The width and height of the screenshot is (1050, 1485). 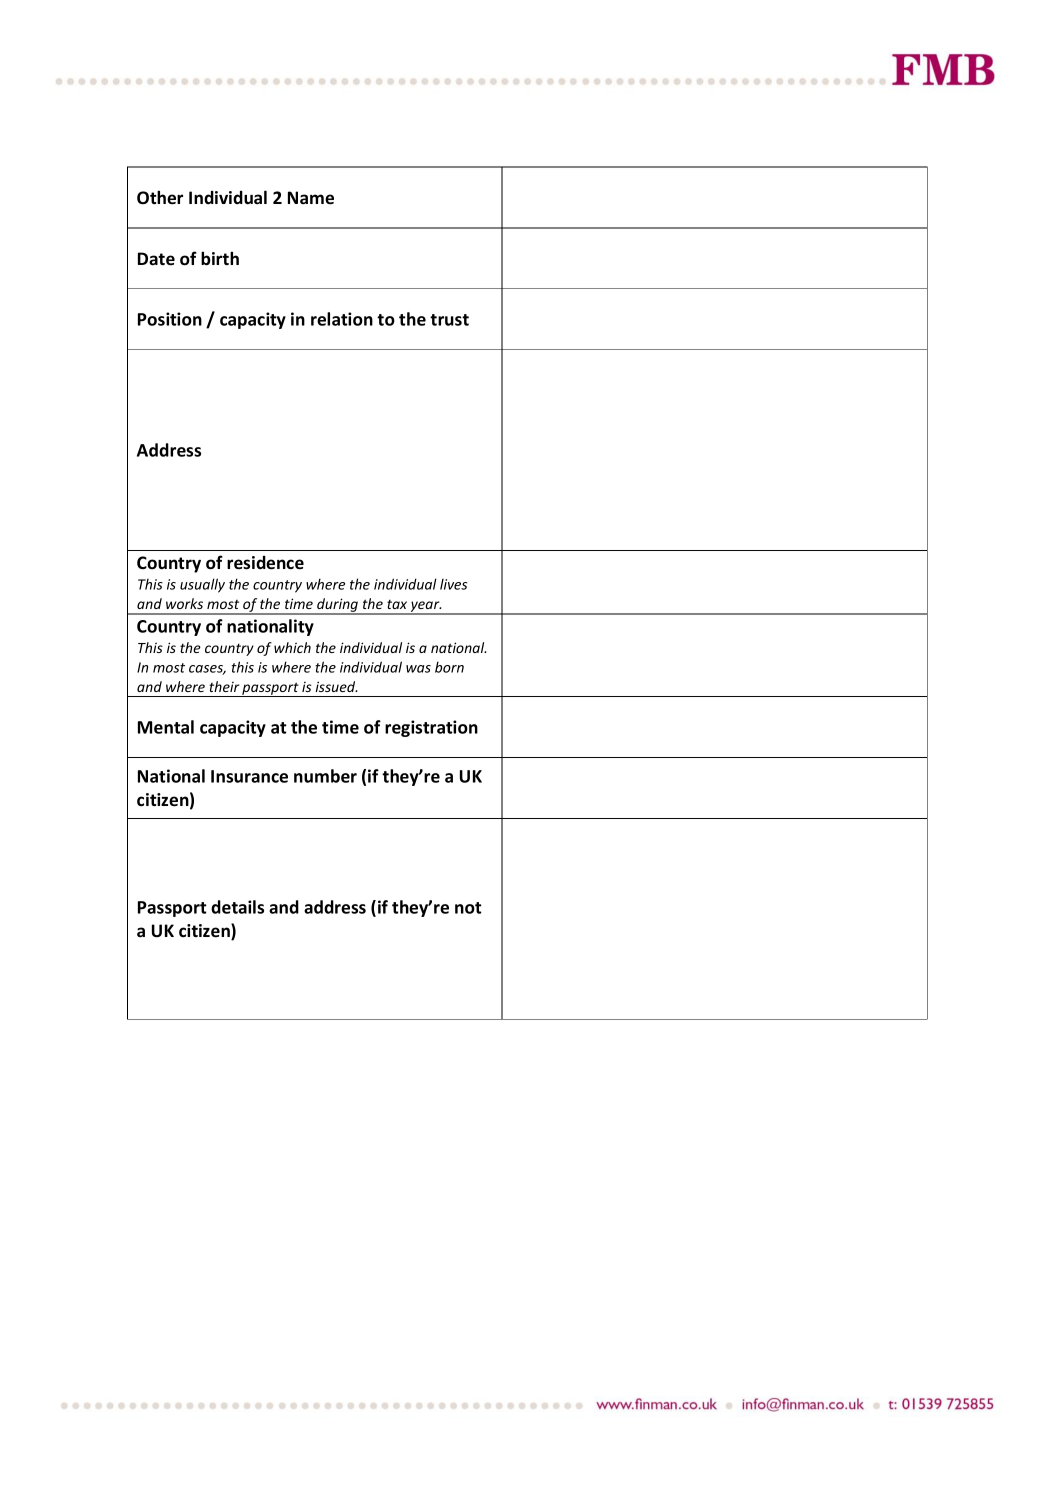 What do you see at coordinates (325, 776) in the screenshot?
I see `number` at bounding box center [325, 776].
